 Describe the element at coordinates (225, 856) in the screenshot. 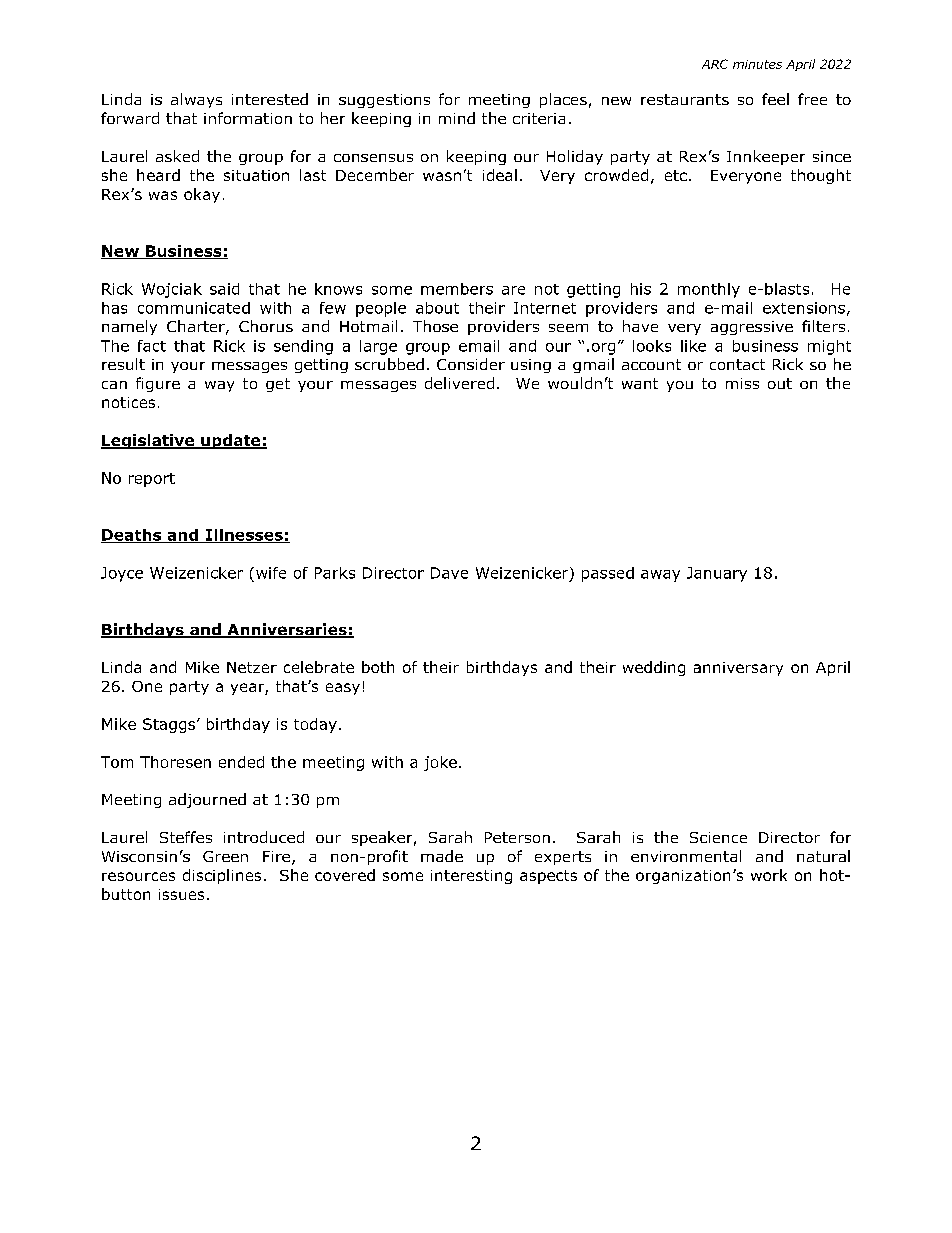

I see `Green` at that location.
